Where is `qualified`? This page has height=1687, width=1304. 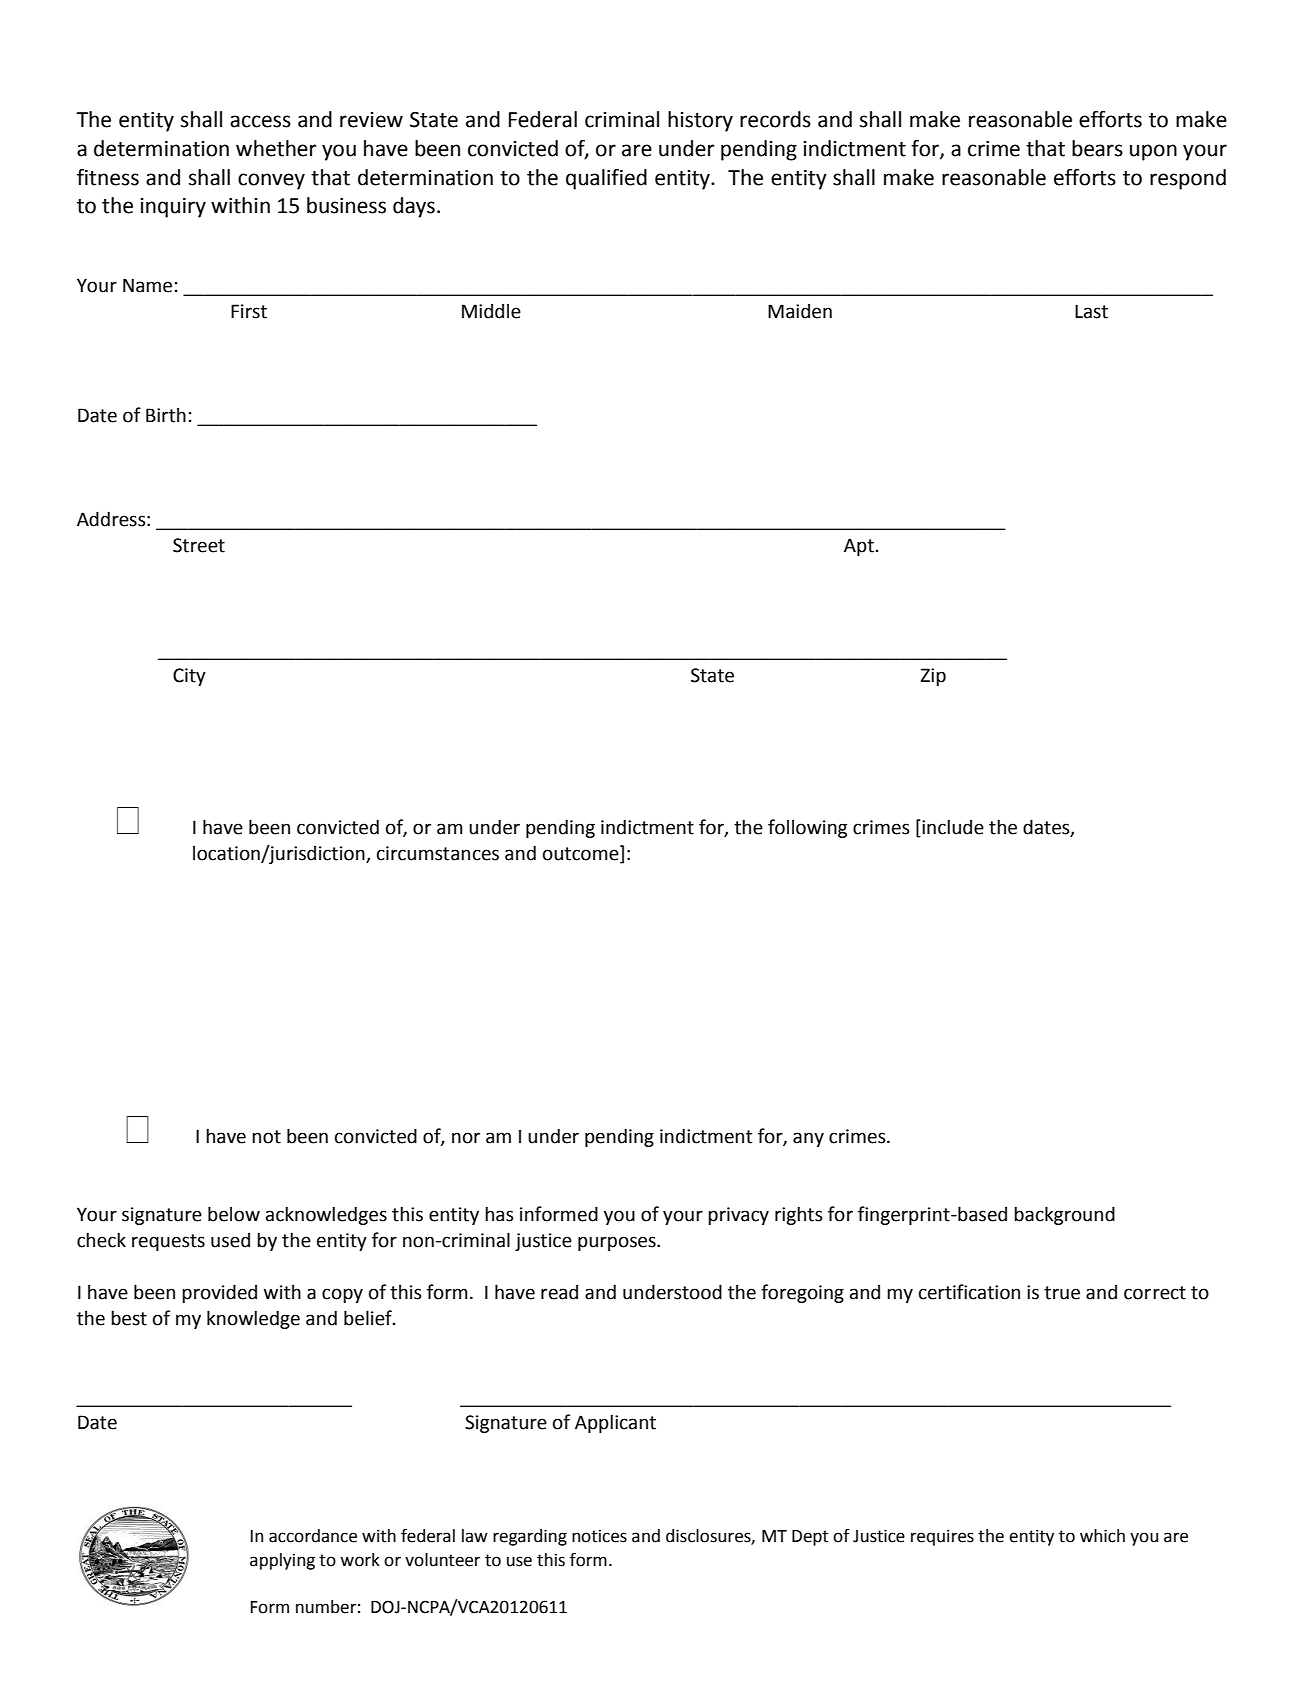 qualified is located at coordinates (606, 179).
